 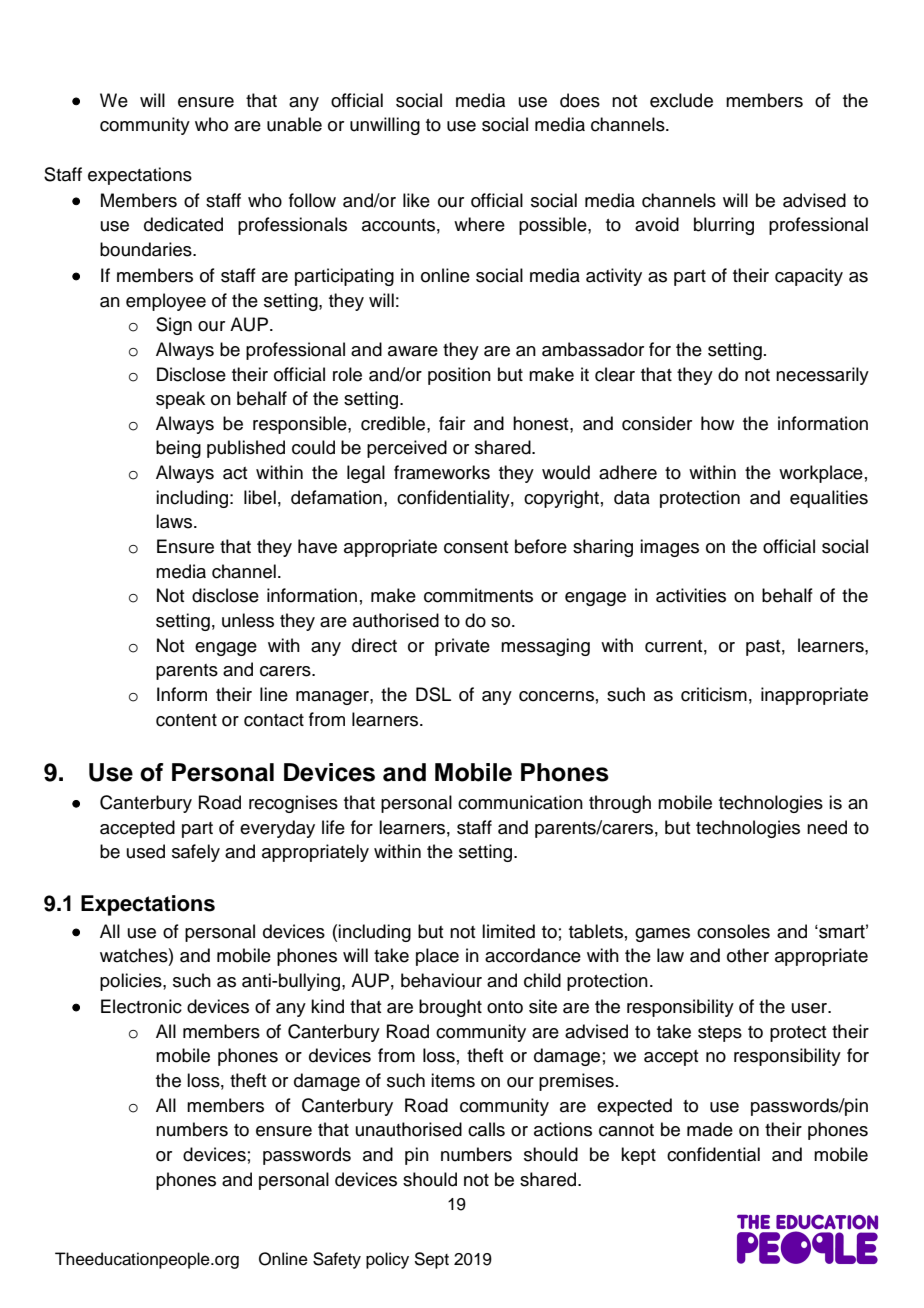 What do you see at coordinates (186, 720) in the screenshot?
I see `content` at bounding box center [186, 720].
